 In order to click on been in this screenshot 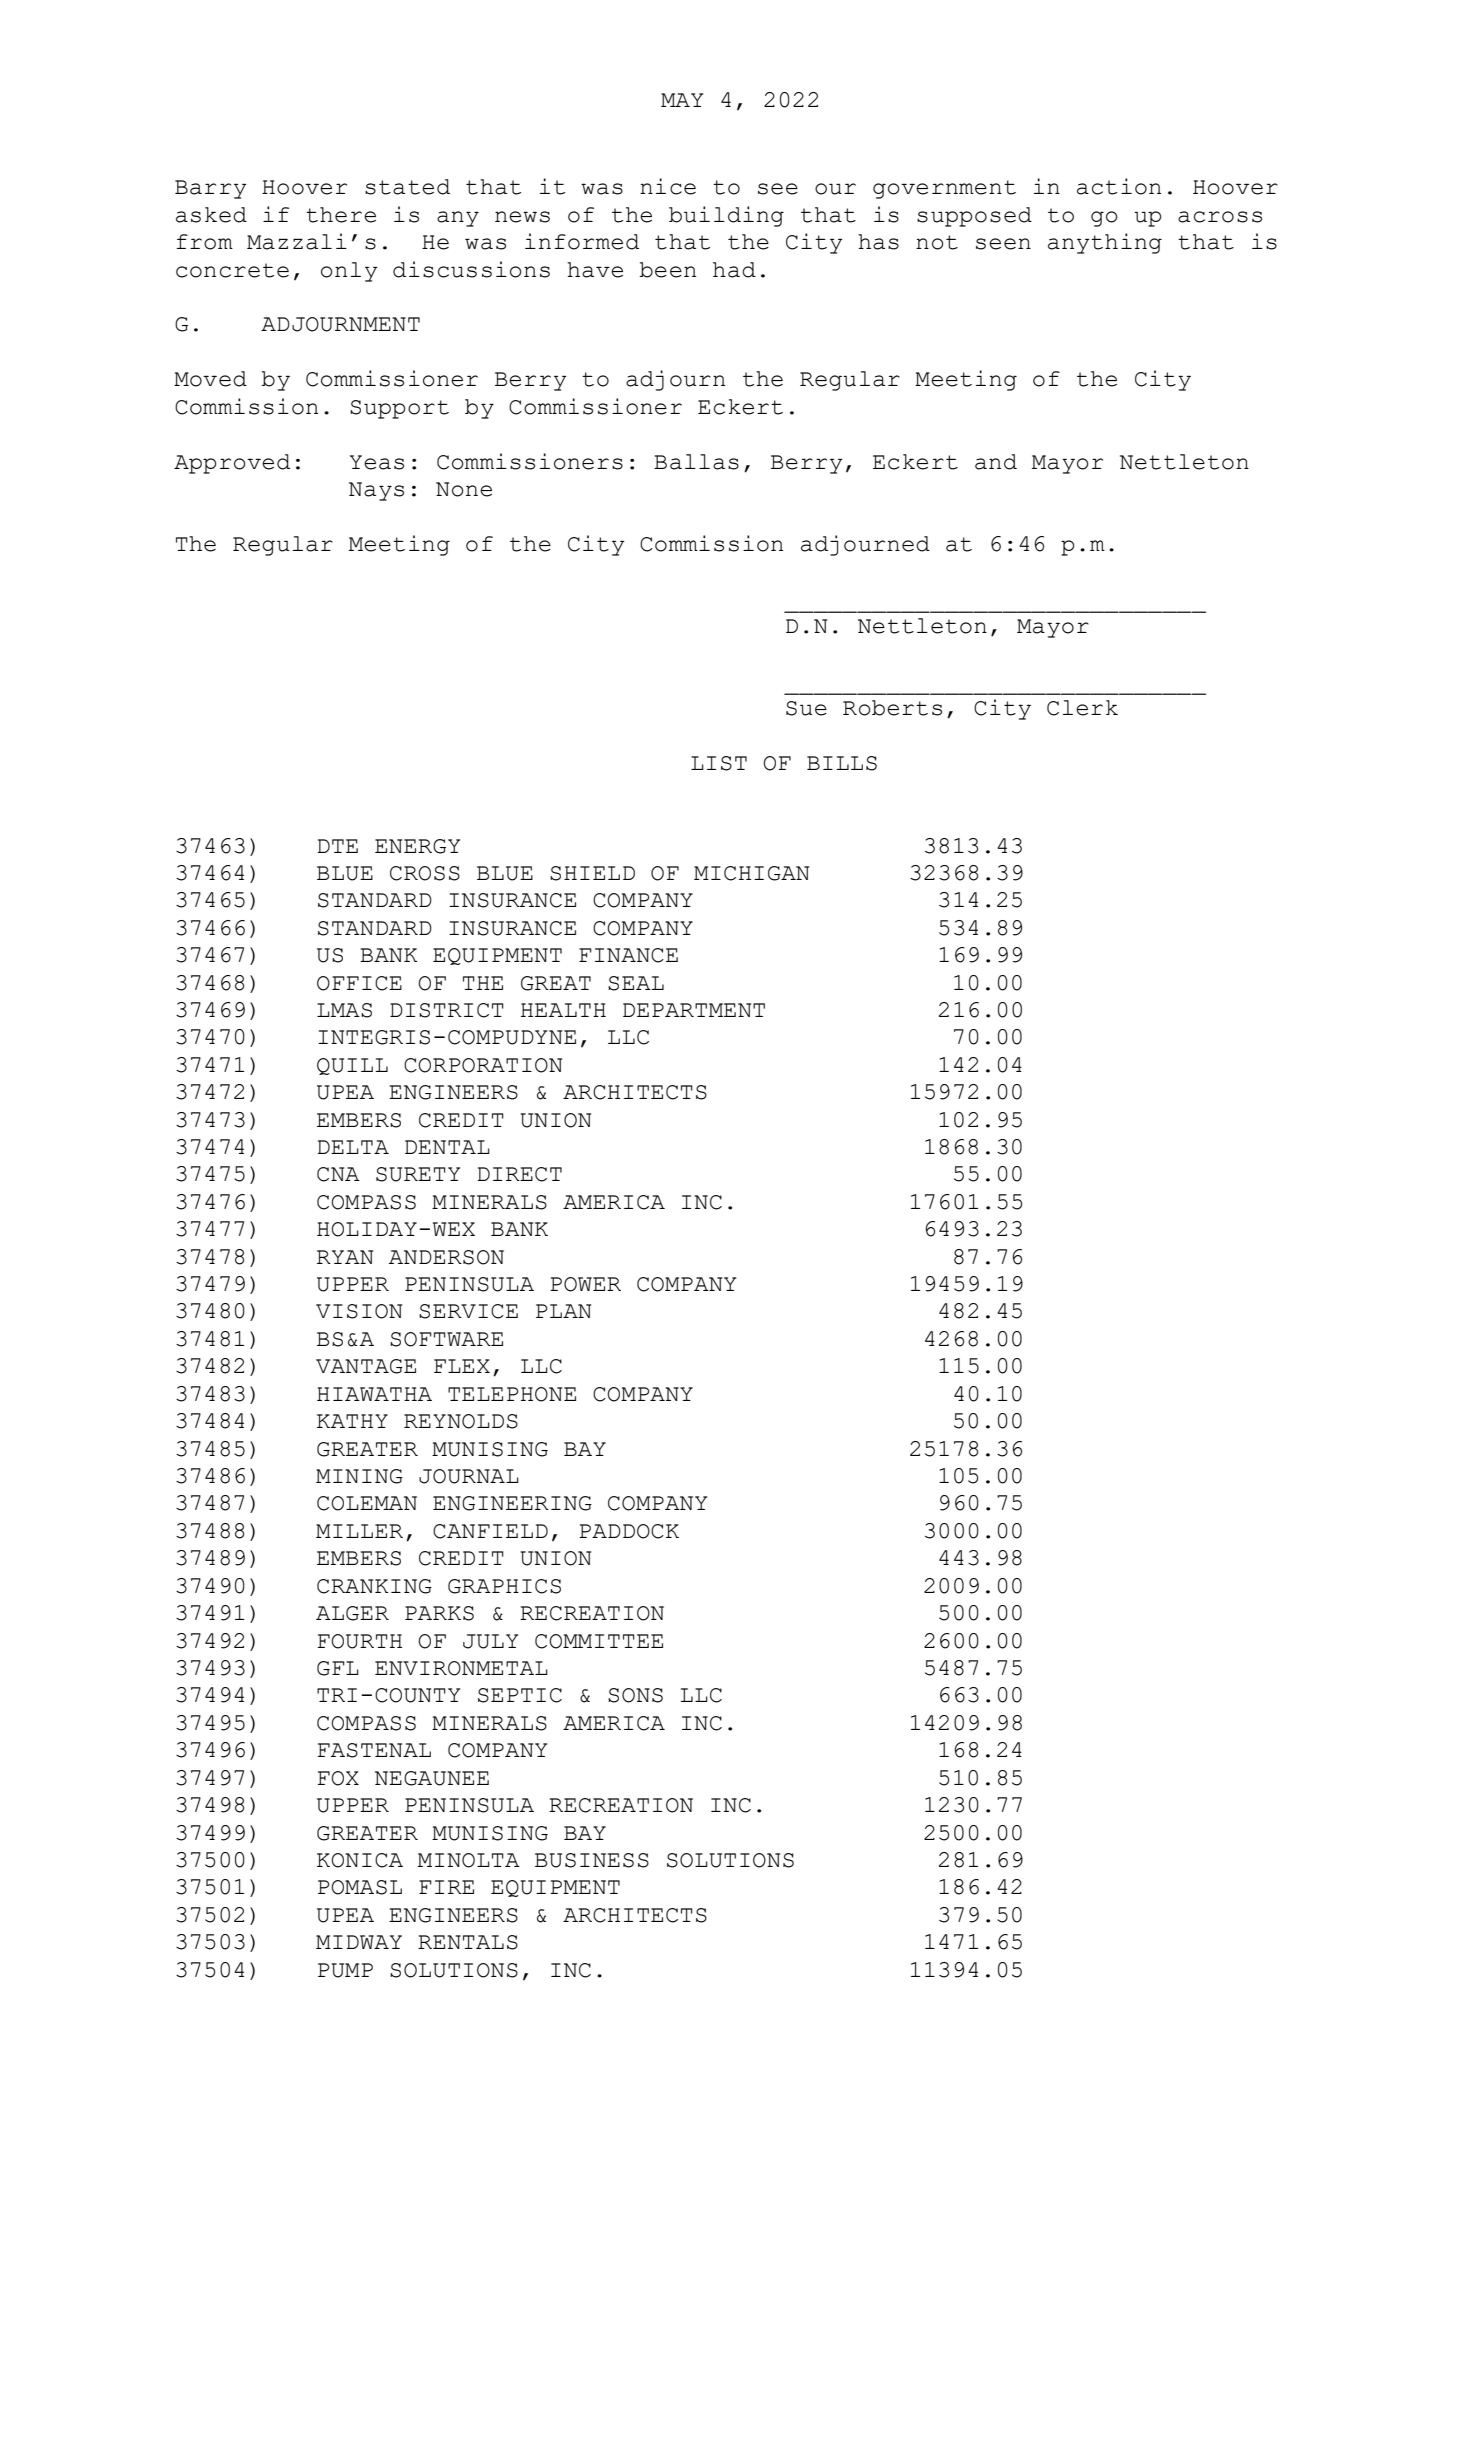, I will do `click(668, 270)`.
